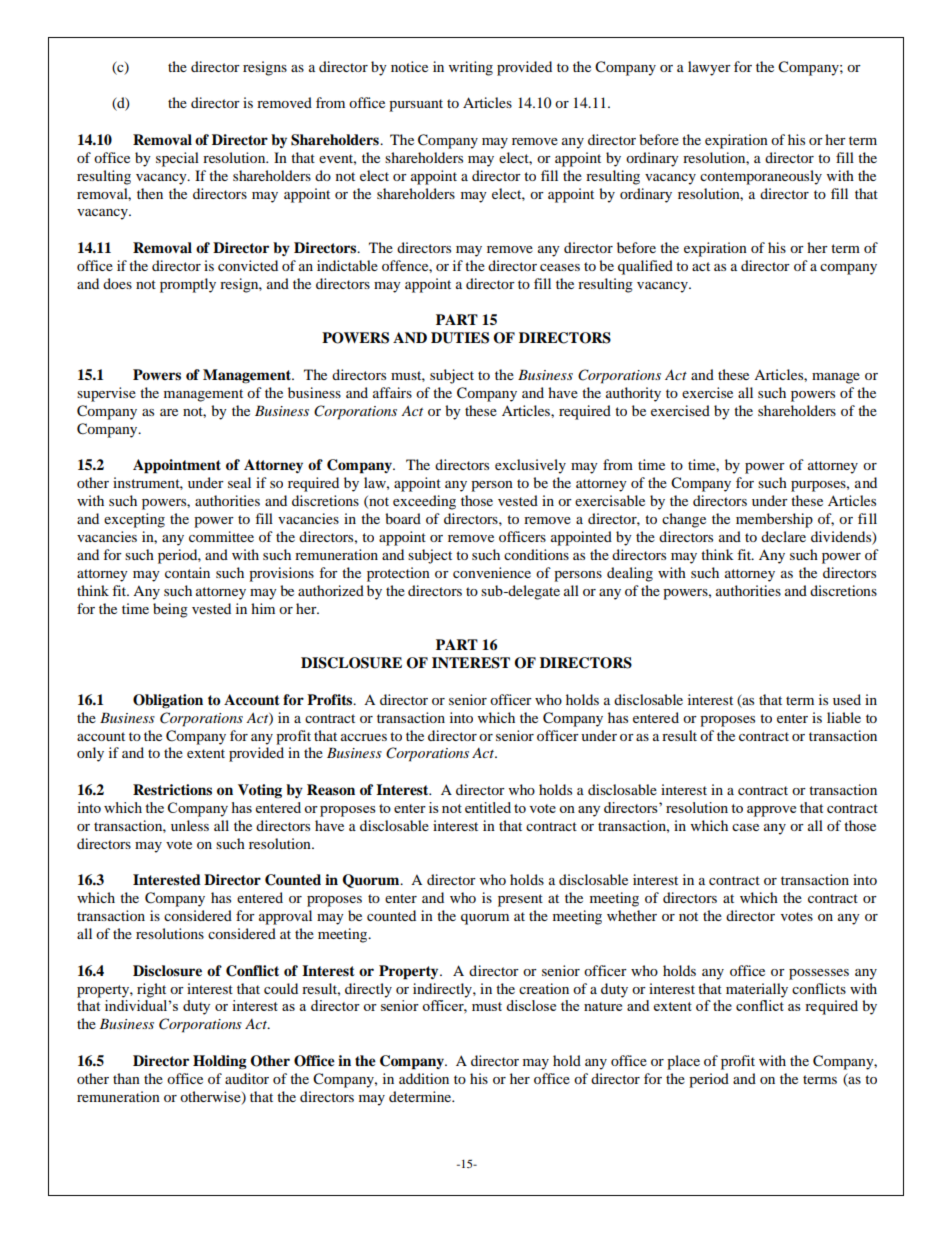 This screenshot has width=952, height=1233. I want to click on authority, so click(633, 394).
